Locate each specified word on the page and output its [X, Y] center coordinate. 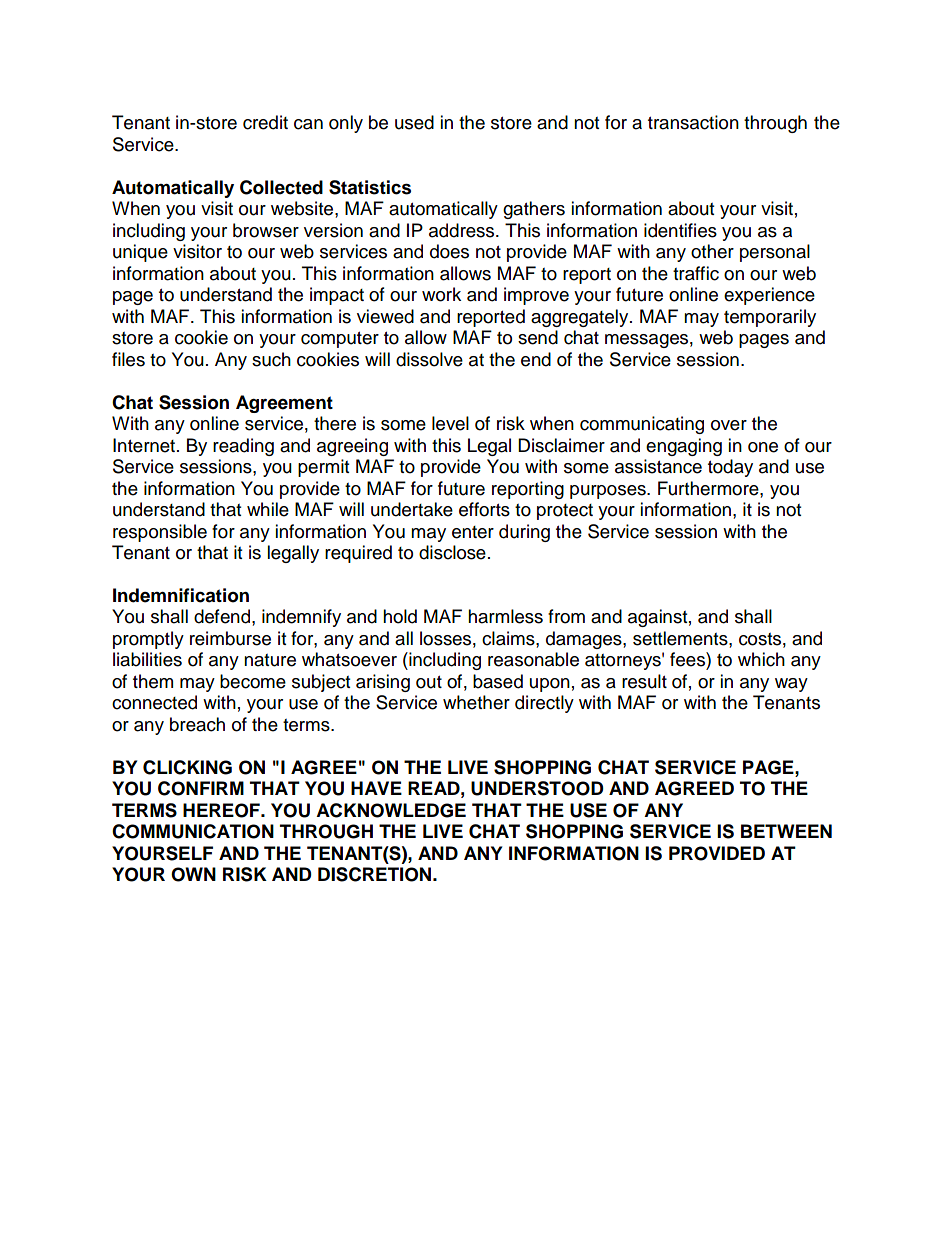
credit [265, 122]
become [253, 681]
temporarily [770, 318]
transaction [693, 122]
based [498, 681]
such [271, 359]
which [761, 659]
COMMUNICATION [193, 831]
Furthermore [709, 488]
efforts [484, 509]
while [268, 509]
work [441, 294]
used [414, 122]
